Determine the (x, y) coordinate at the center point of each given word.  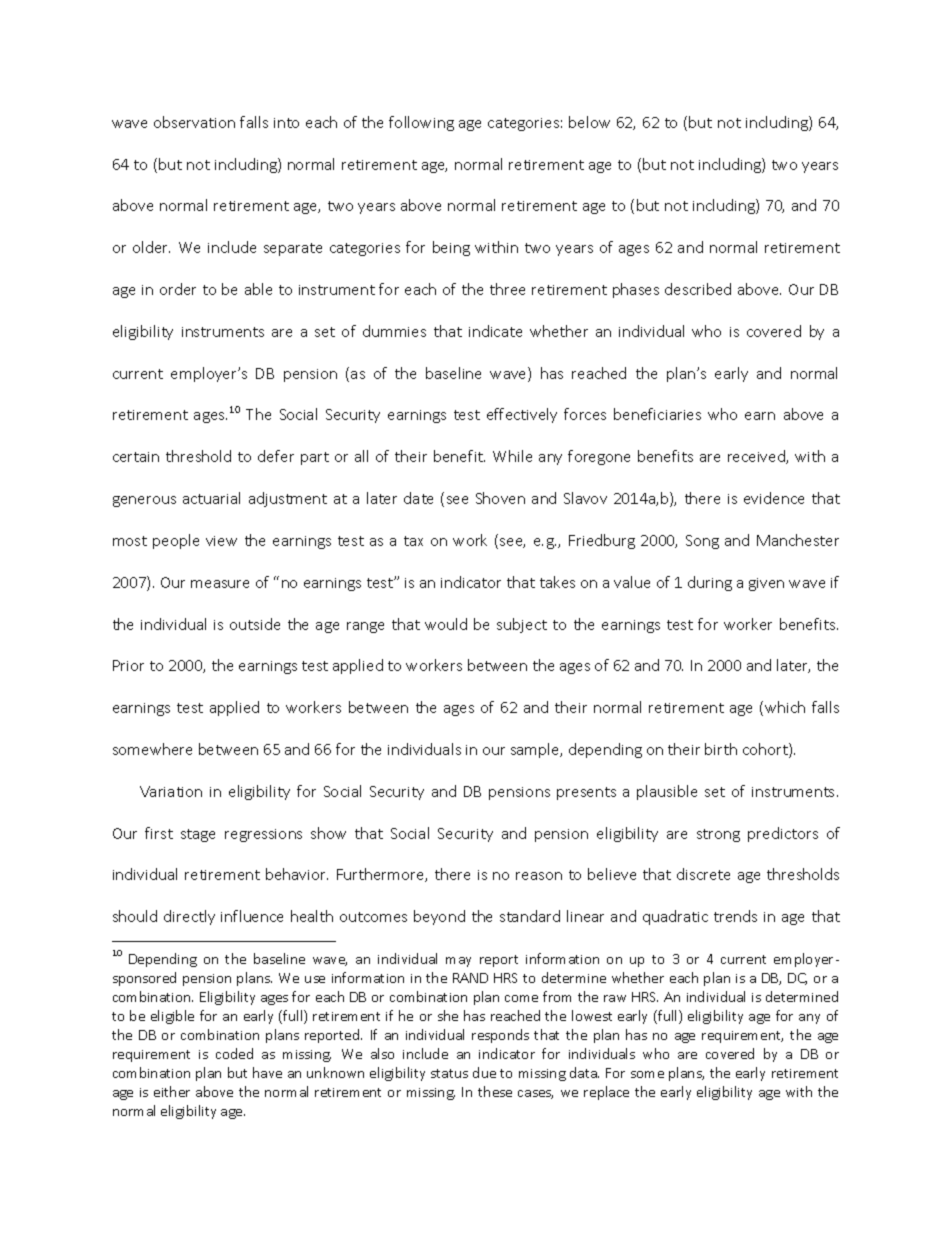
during (710, 583)
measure (220, 584)
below (589, 122)
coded (234, 1053)
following (421, 123)
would (446, 624)
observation (194, 122)
